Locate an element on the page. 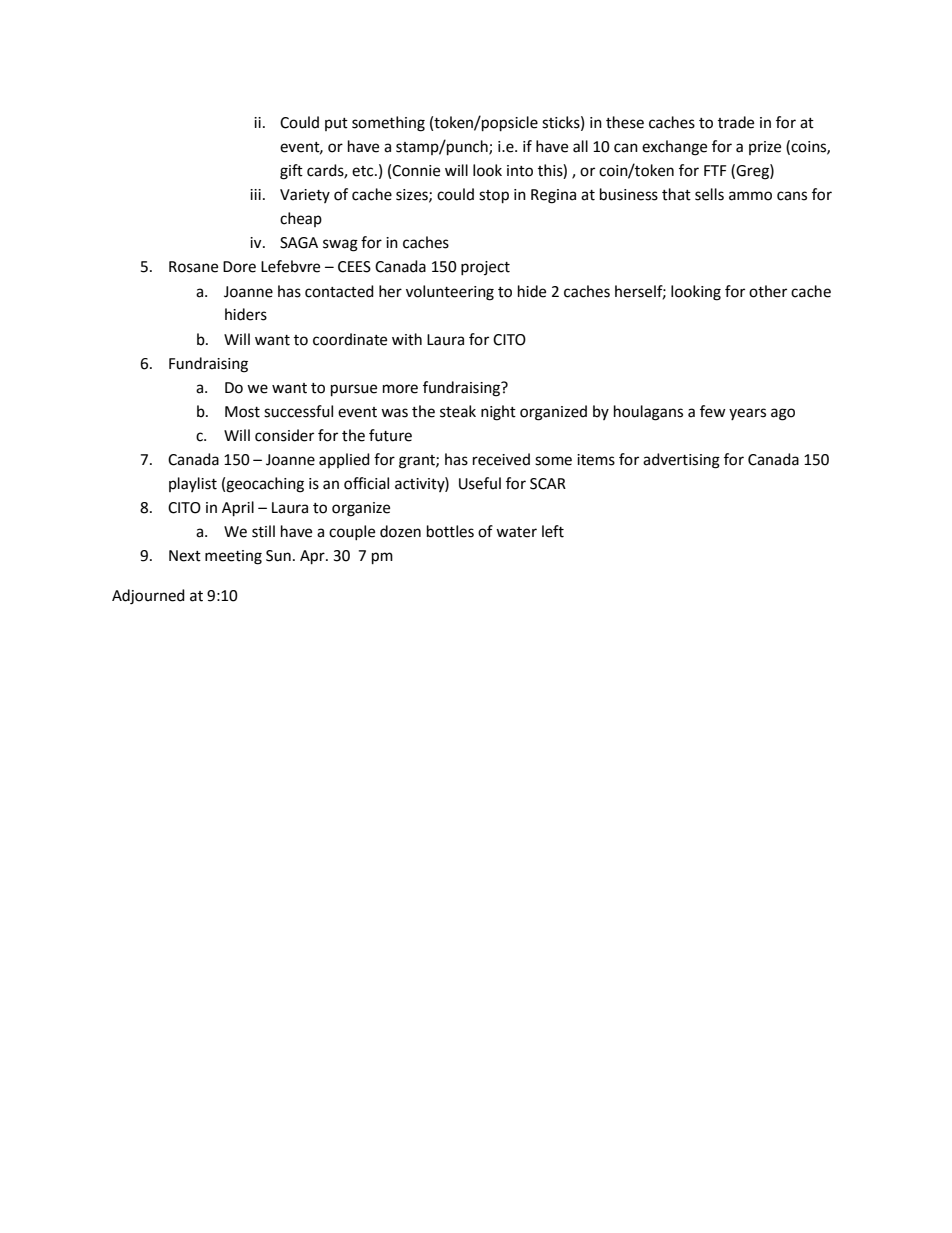  all is located at coordinates (580, 146).
